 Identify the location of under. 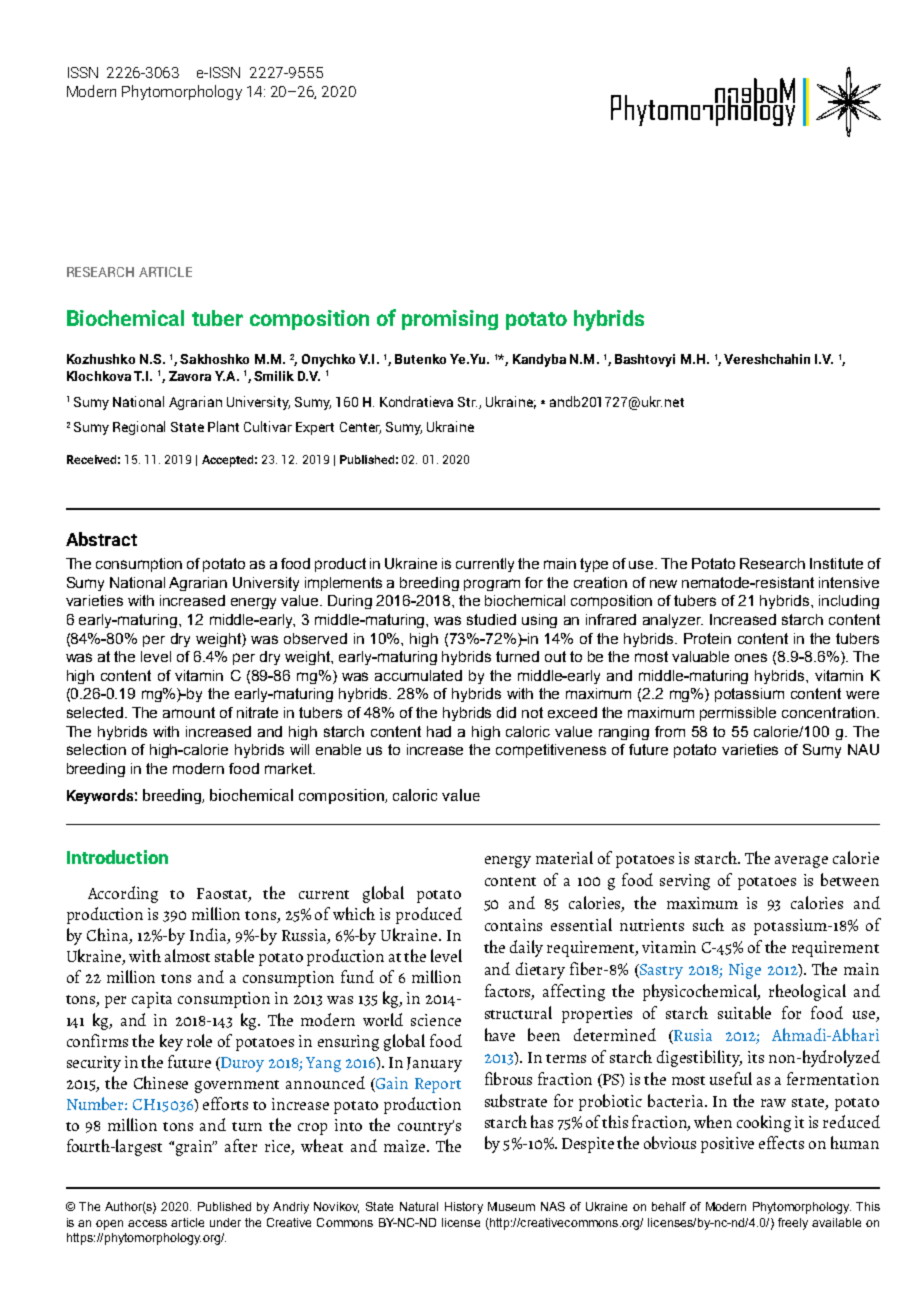
(225, 1222).
